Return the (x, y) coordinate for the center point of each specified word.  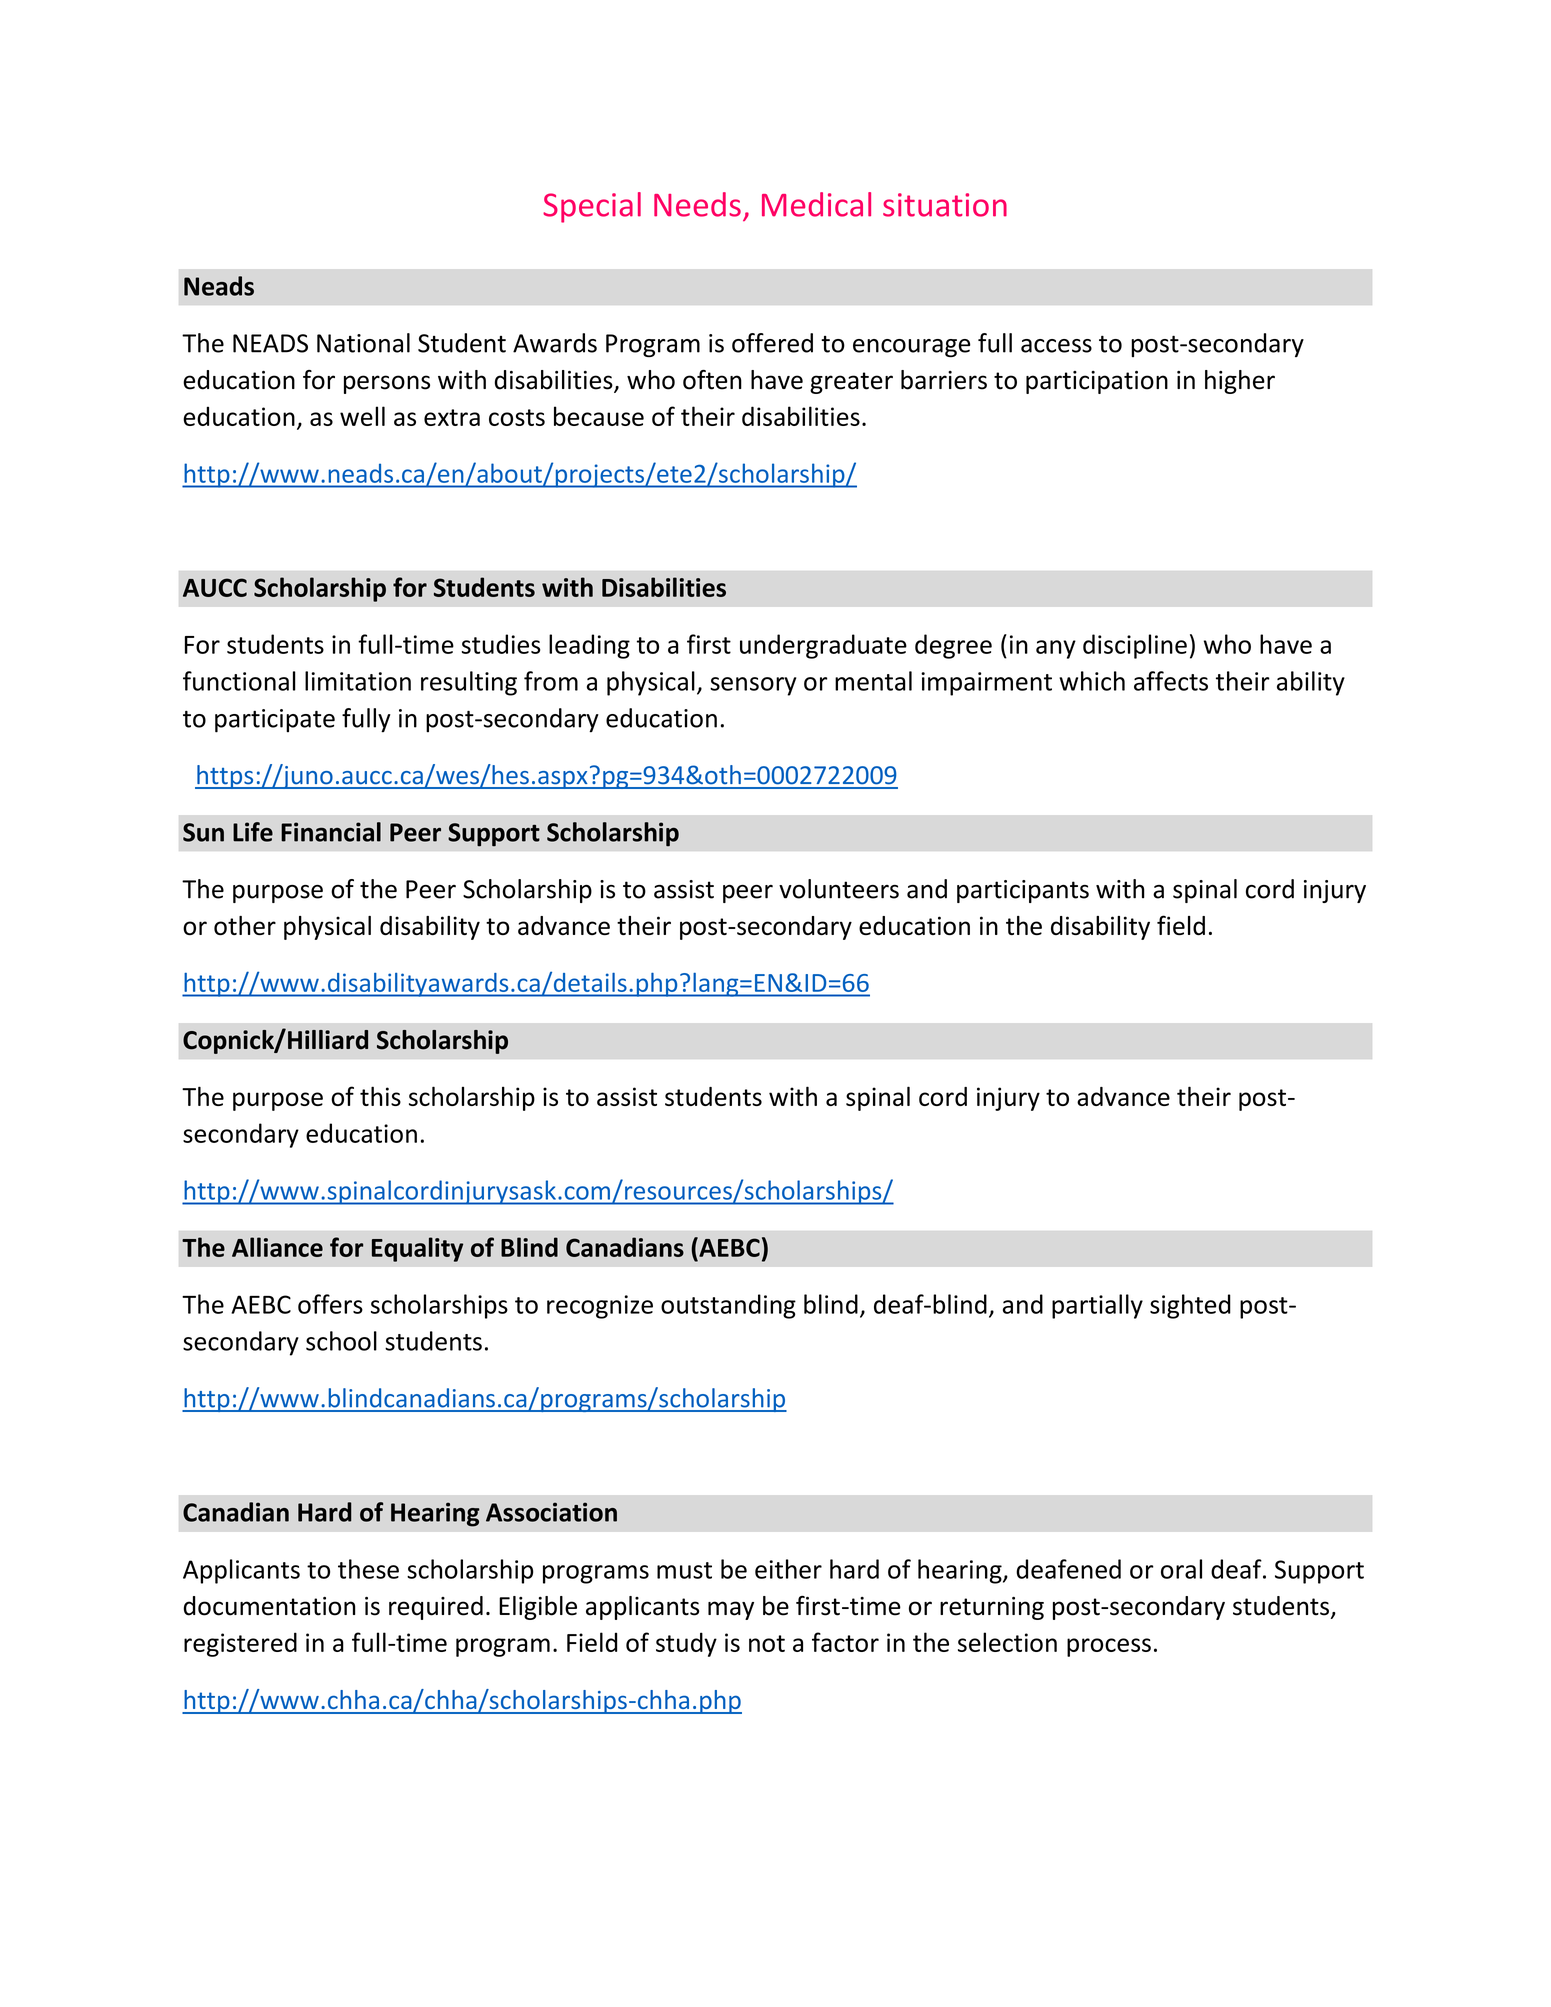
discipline (1135, 646)
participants (1023, 891)
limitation (358, 681)
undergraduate (823, 646)
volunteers (839, 889)
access (1056, 346)
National (363, 343)
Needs (697, 204)
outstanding (728, 1306)
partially (1097, 1306)
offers (330, 1304)
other (245, 925)
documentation (269, 1606)
